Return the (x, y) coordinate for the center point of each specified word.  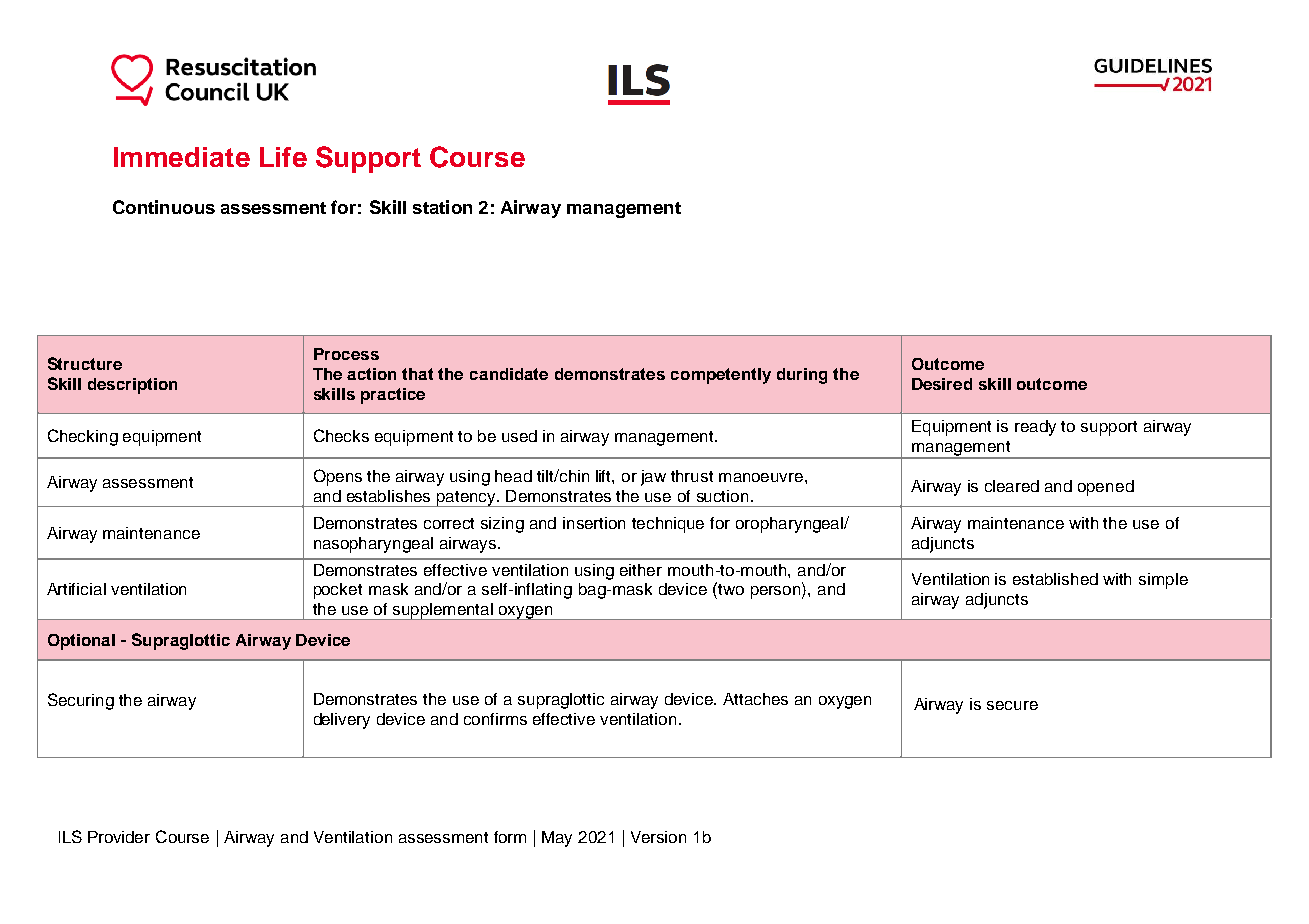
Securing (81, 701)
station (442, 207)
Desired (942, 384)
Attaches (755, 699)
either (641, 570)
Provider (119, 837)
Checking (83, 437)
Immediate (182, 157)
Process (346, 354)
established (1055, 579)
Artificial (76, 589)
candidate (509, 374)
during (802, 376)
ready (1035, 428)
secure (1012, 705)
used (519, 436)
